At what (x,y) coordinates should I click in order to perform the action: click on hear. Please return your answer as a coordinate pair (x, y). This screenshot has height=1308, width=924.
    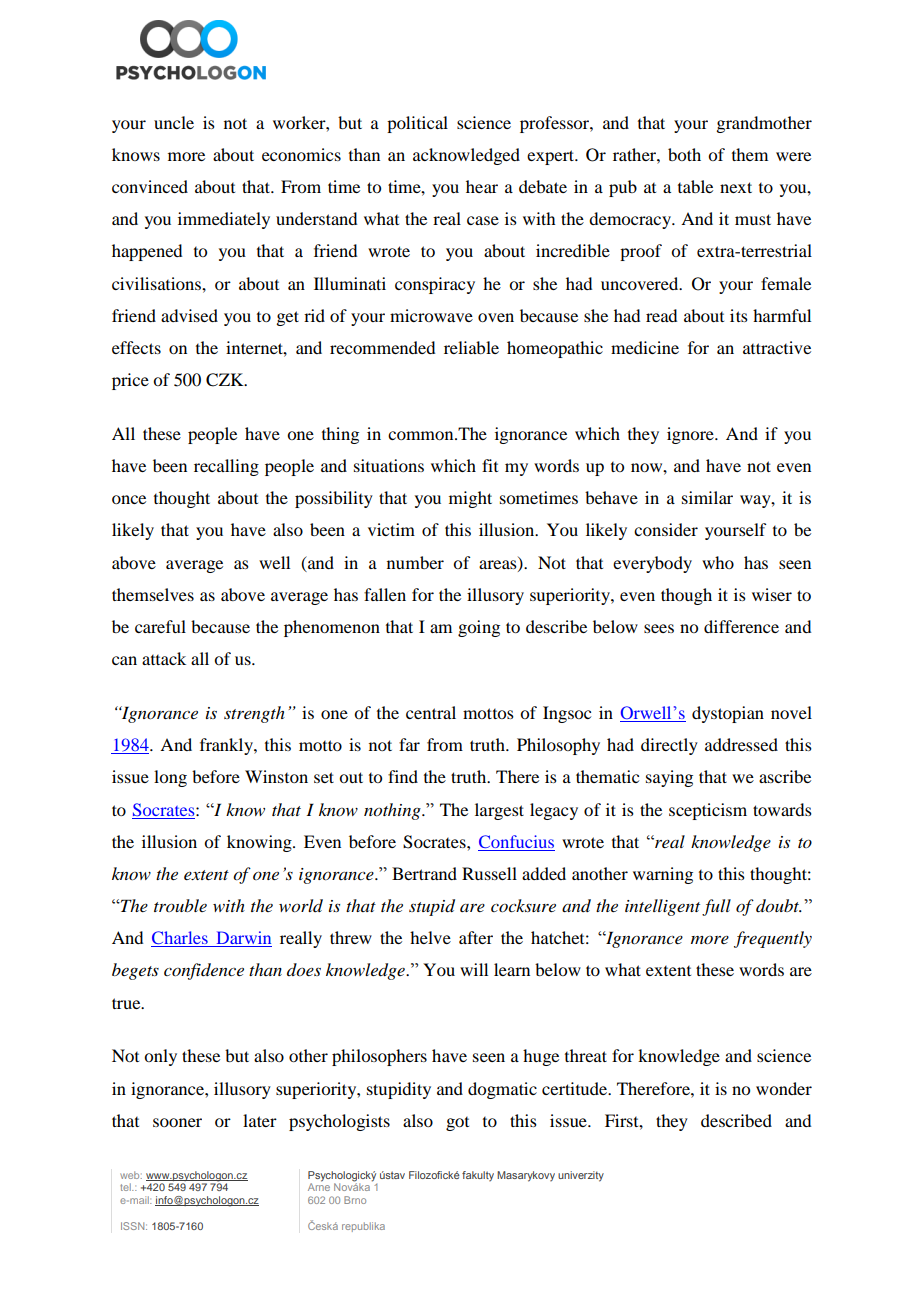
    Looking at the image, I should click on (482, 186).
